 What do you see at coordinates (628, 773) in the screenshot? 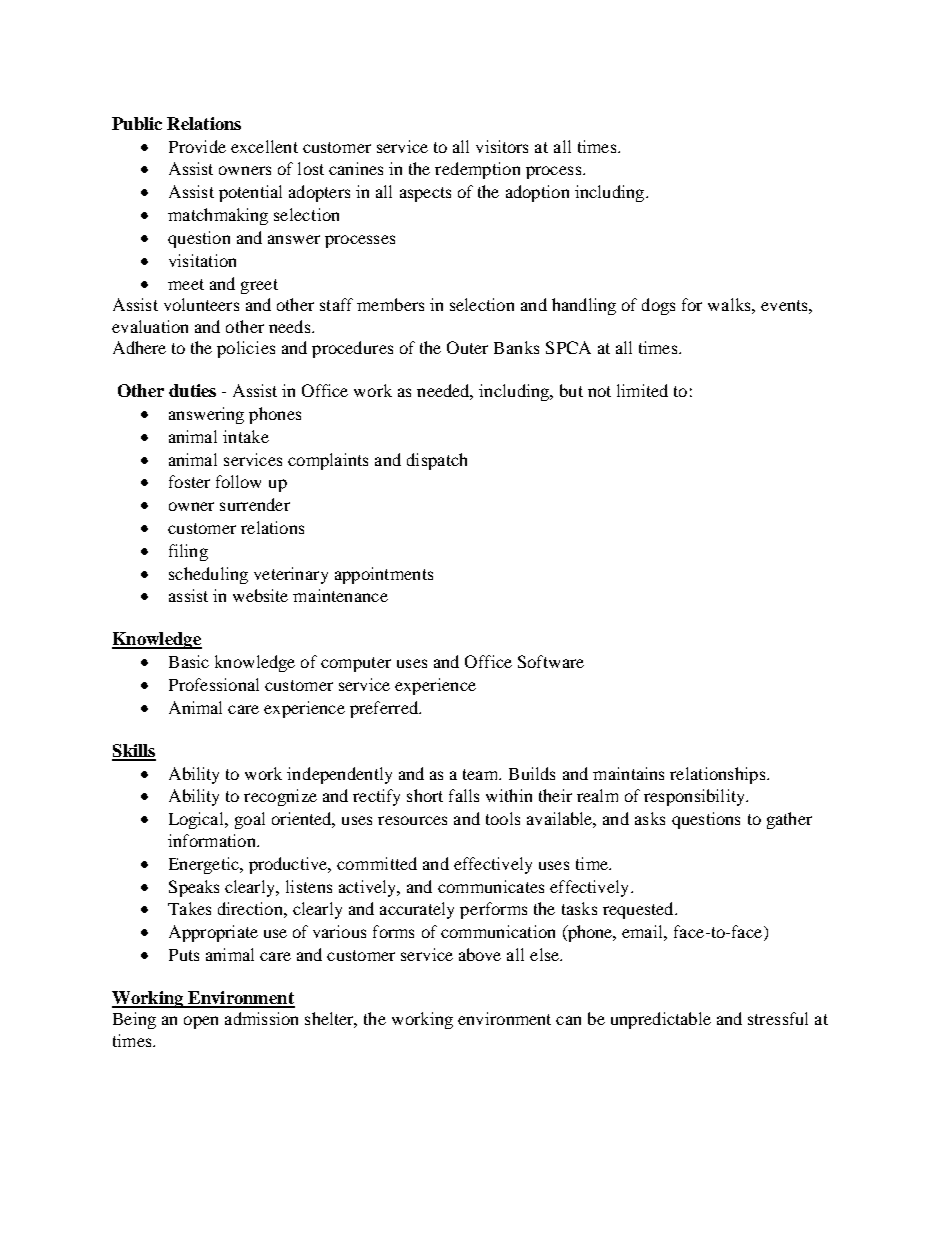
I see `maintains` at bounding box center [628, 773].
